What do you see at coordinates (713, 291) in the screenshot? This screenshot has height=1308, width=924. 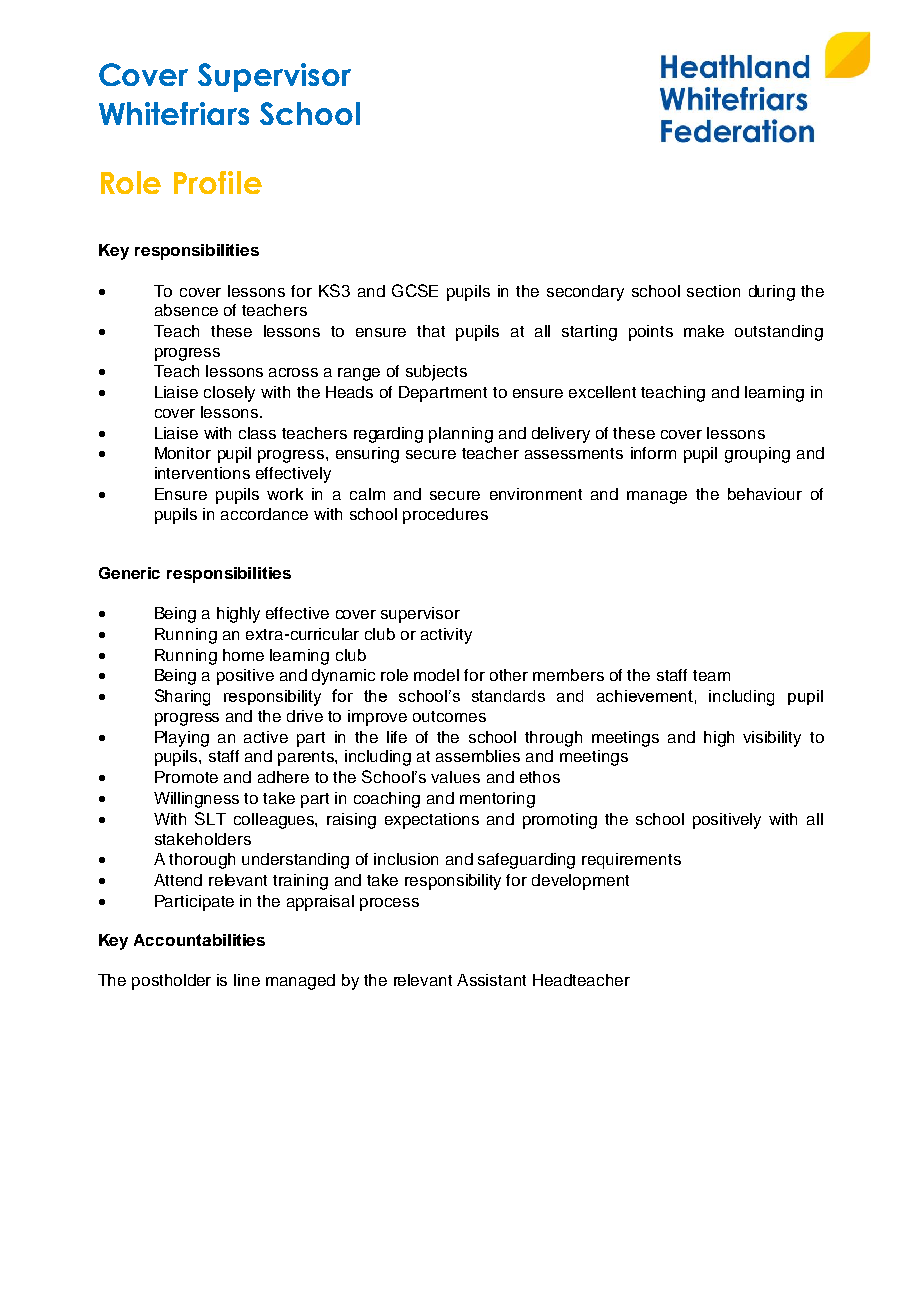 I see `section` at bounding box center [713, 291].
